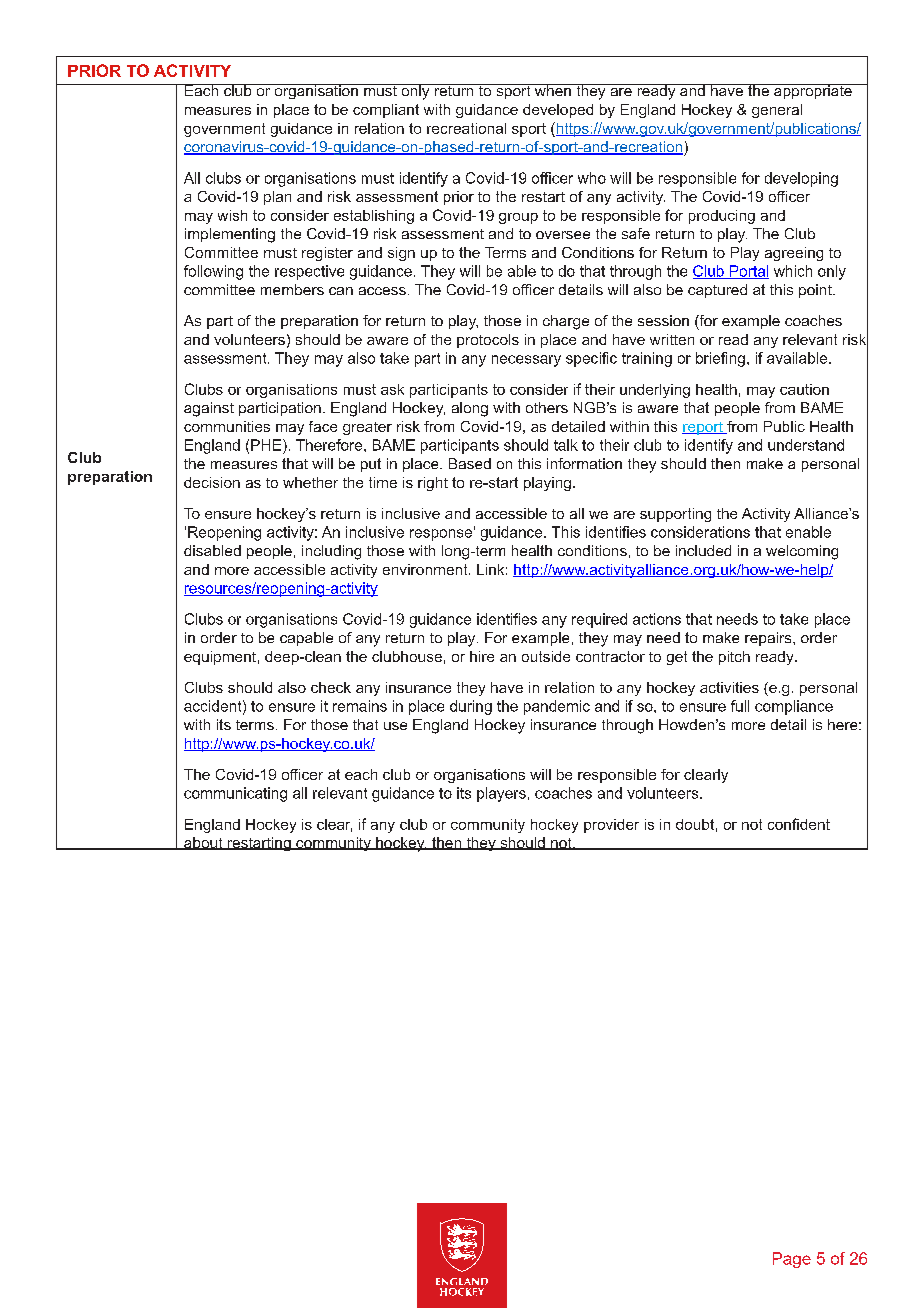  What do you see at coordinates (792, 1260) in the page?
I see `Page` at bounding box center [792, 1260].
